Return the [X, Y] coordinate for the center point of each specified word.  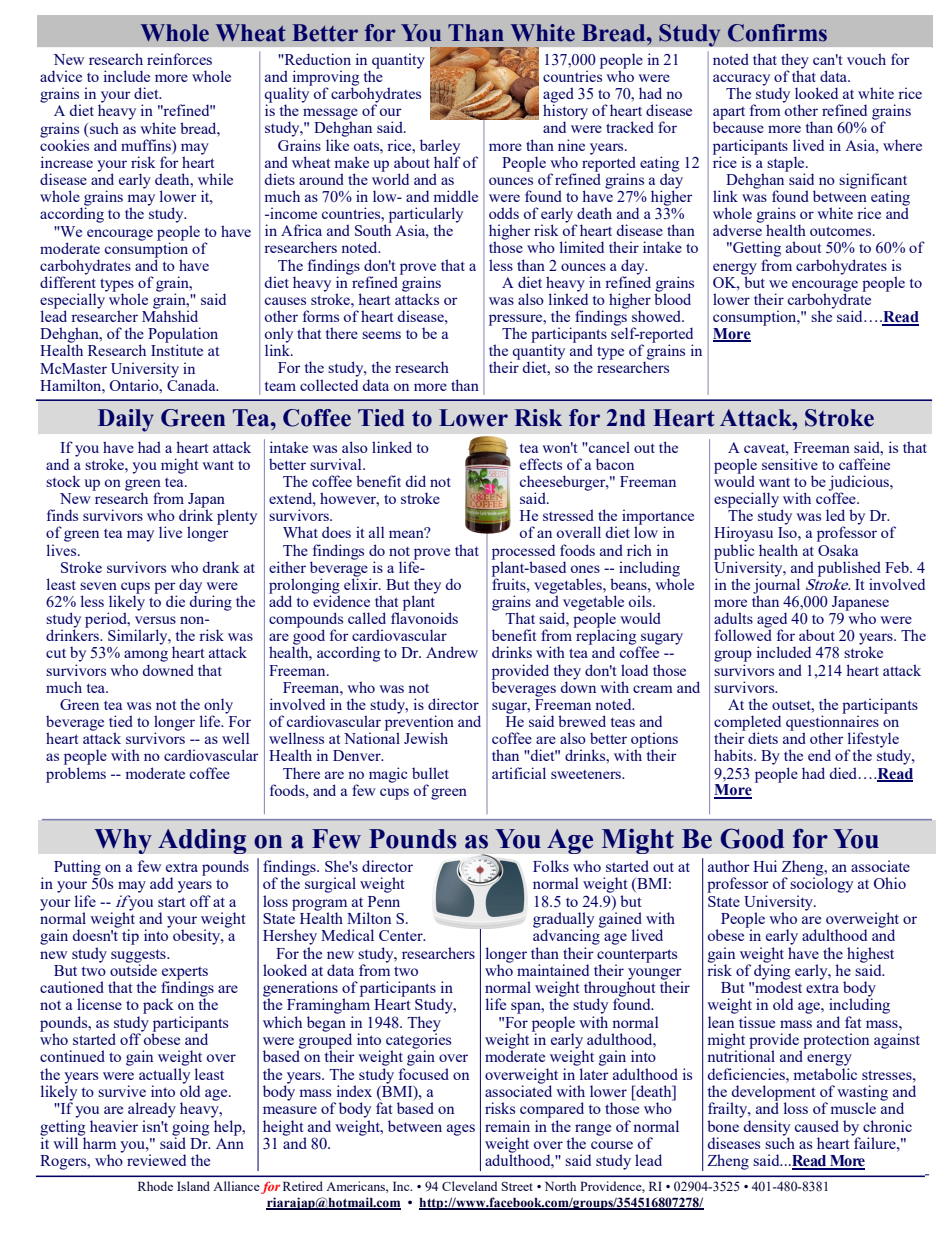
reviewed [156, 1160]
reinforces [179, 59]
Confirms [777, 33]
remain [507, 1126]
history [565, 112]
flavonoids [424, 617]
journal [776, 586]
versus [155, 620]
